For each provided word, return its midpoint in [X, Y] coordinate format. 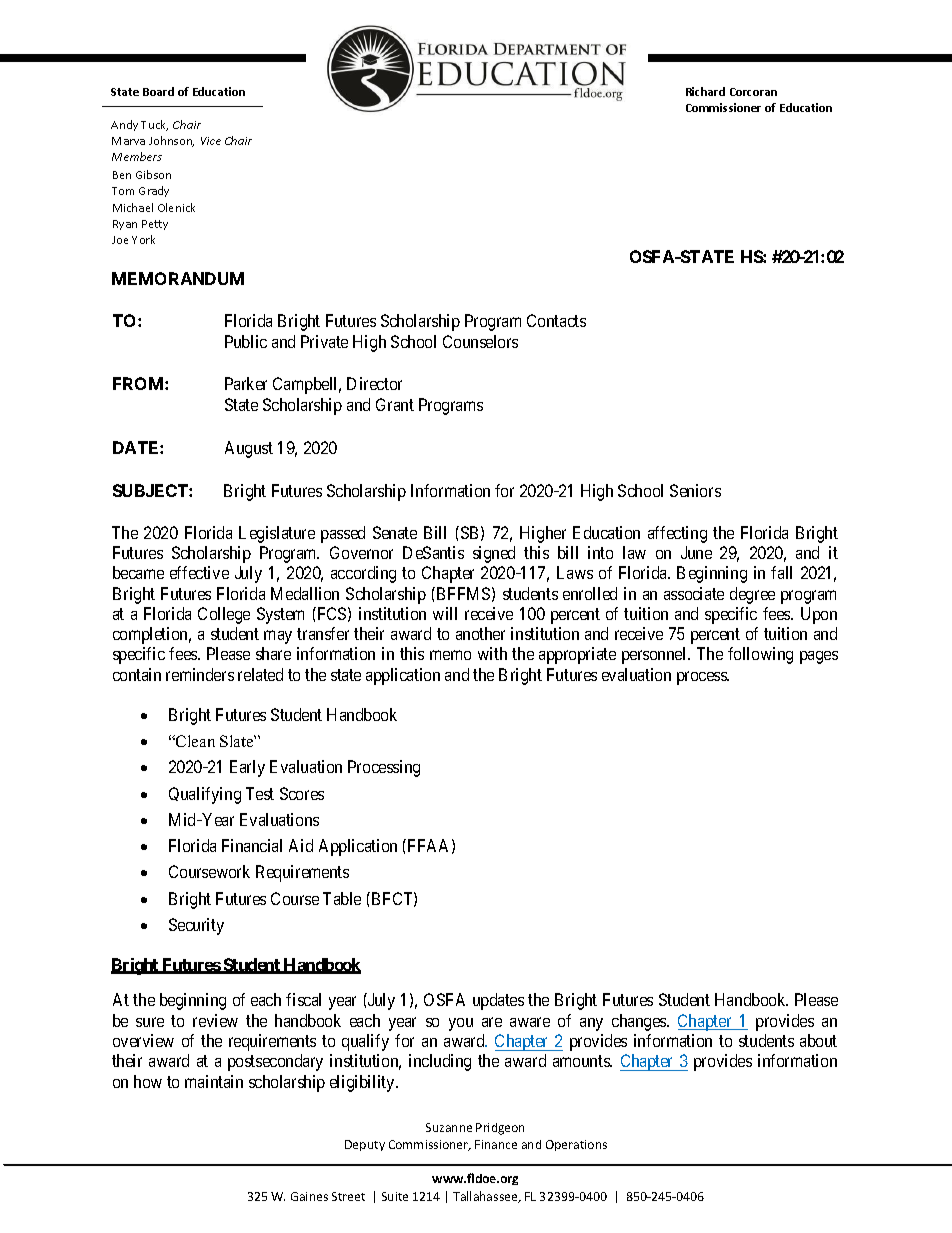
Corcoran [753, 92]
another [480, 633]
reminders [200, 674]
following [760, 655]
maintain [214, 1081]
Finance [496, 1144]
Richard [705, 91]
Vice [211, 141]
